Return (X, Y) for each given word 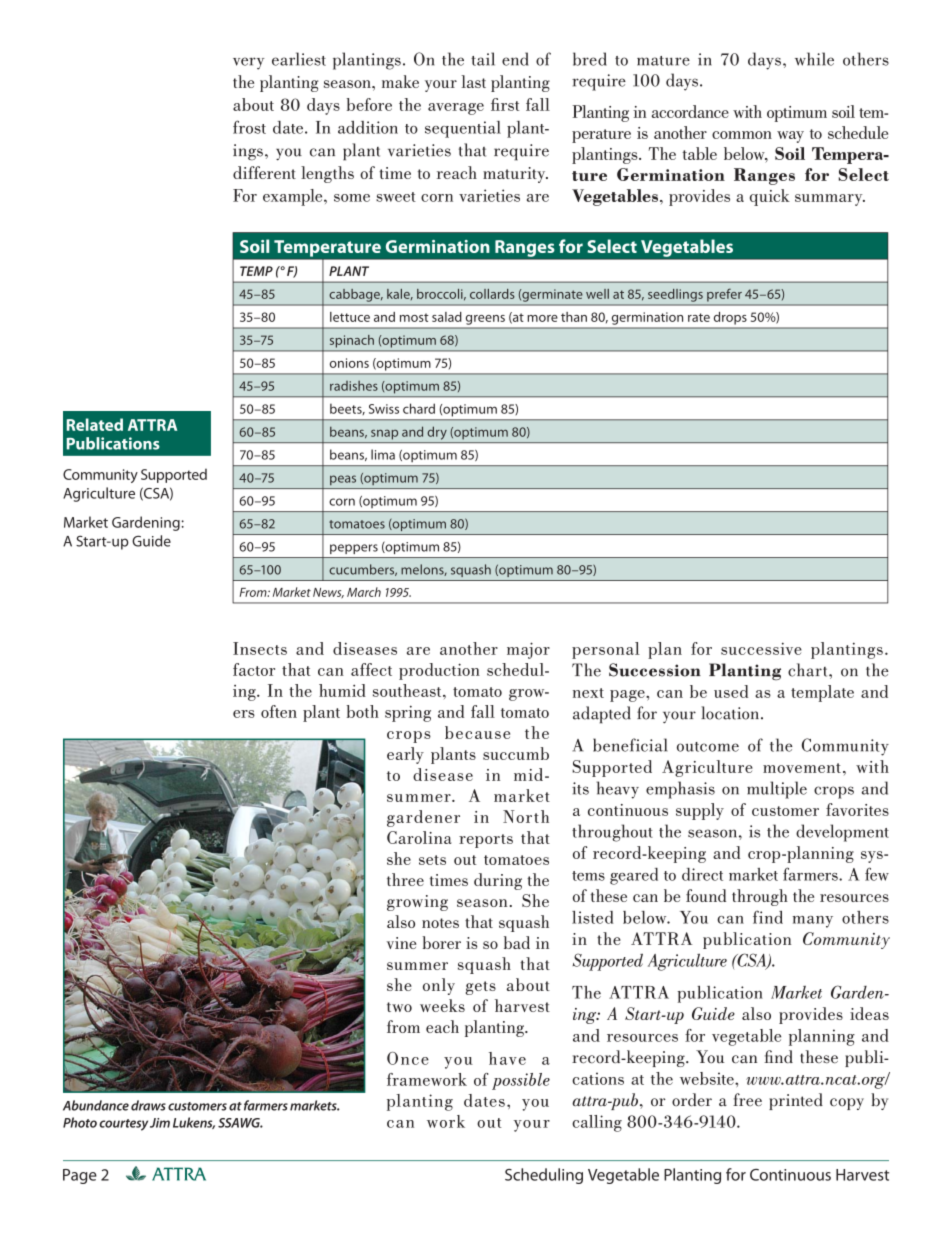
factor (254, 669)
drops (730, 318)
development (842, 833)
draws (148, 1105)
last (473, 81)
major (528, 650)
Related (95, 424)
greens (485, 320)
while (814, 59)
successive (761, 648)
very (248, 63)
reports (486, 841)
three (405, 879)
